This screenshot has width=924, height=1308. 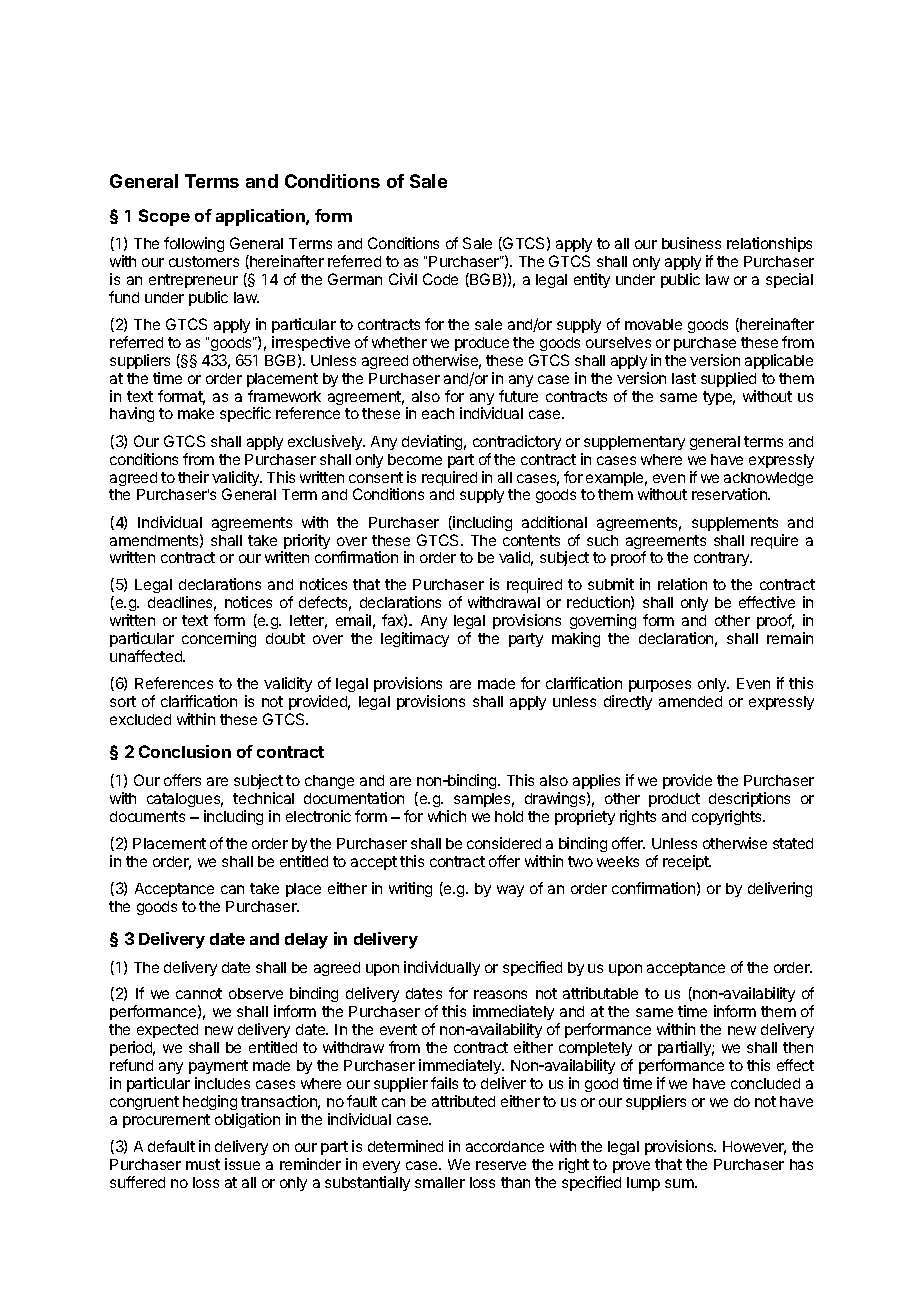 I want to click on contrary, so click(x=723, y=559).
